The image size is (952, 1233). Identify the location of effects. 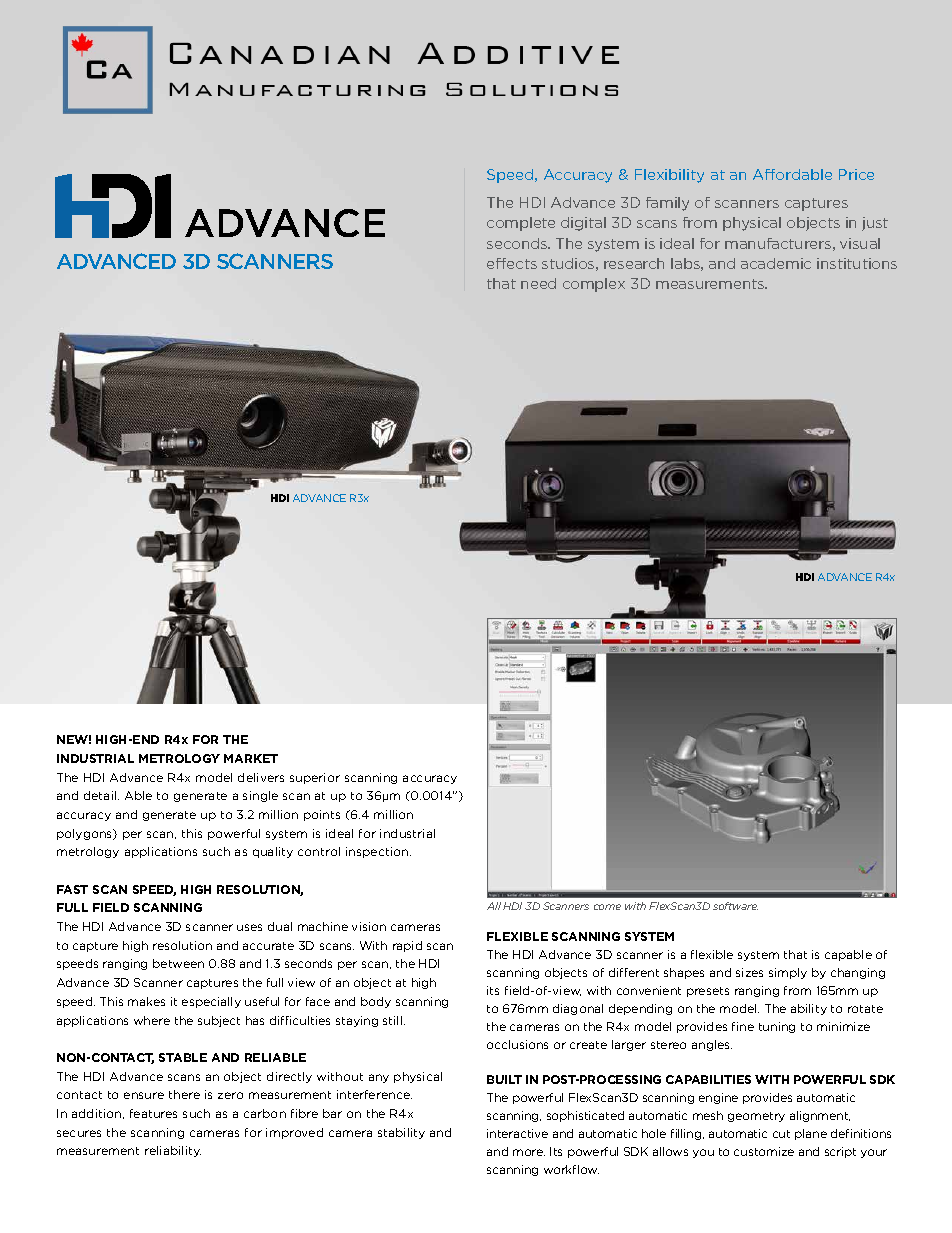
(512, 263).
